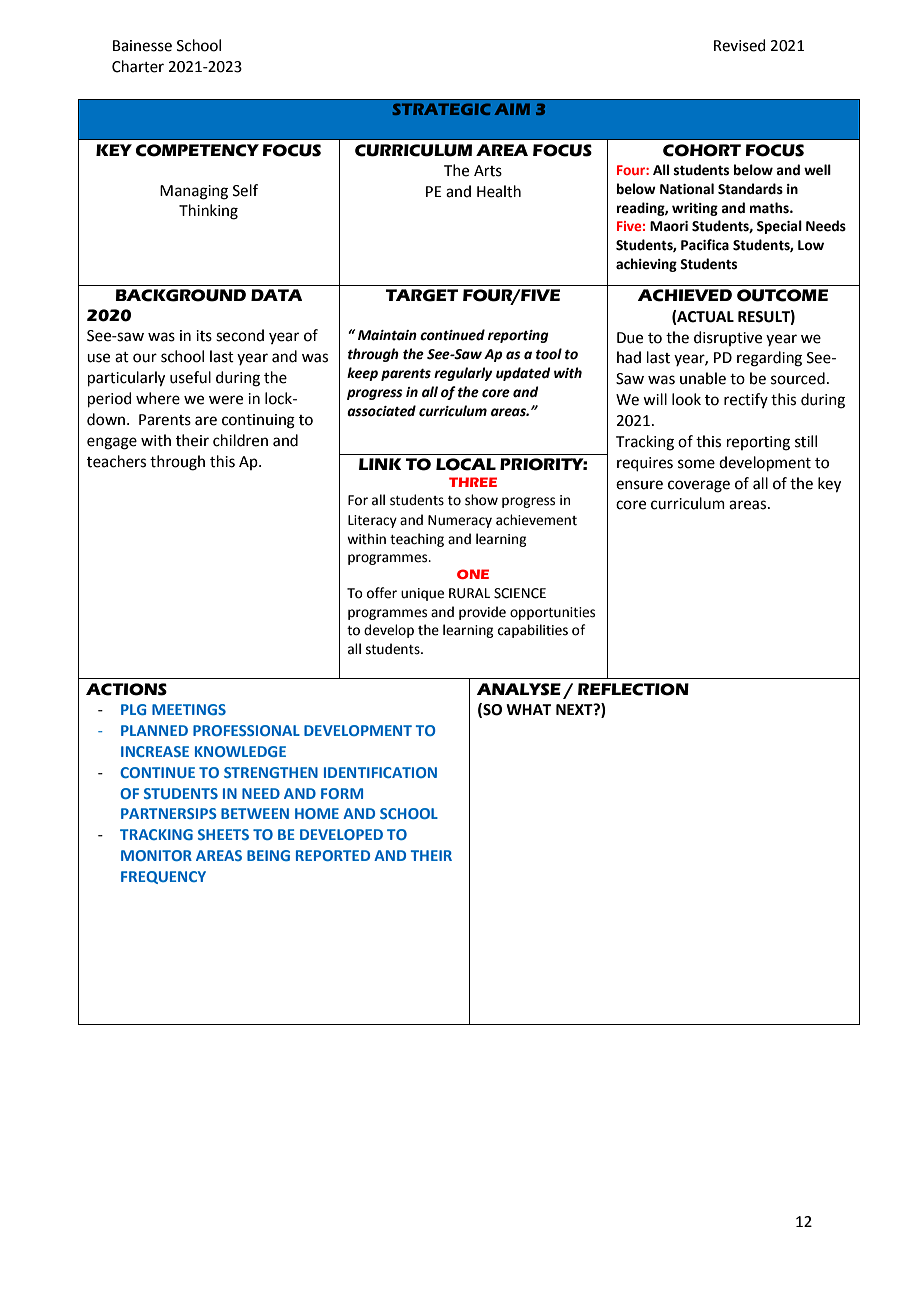  What do you see at coordinates (422, 295) in the screenshot?
I see `TARGET` at bounding box center [422, 295].
